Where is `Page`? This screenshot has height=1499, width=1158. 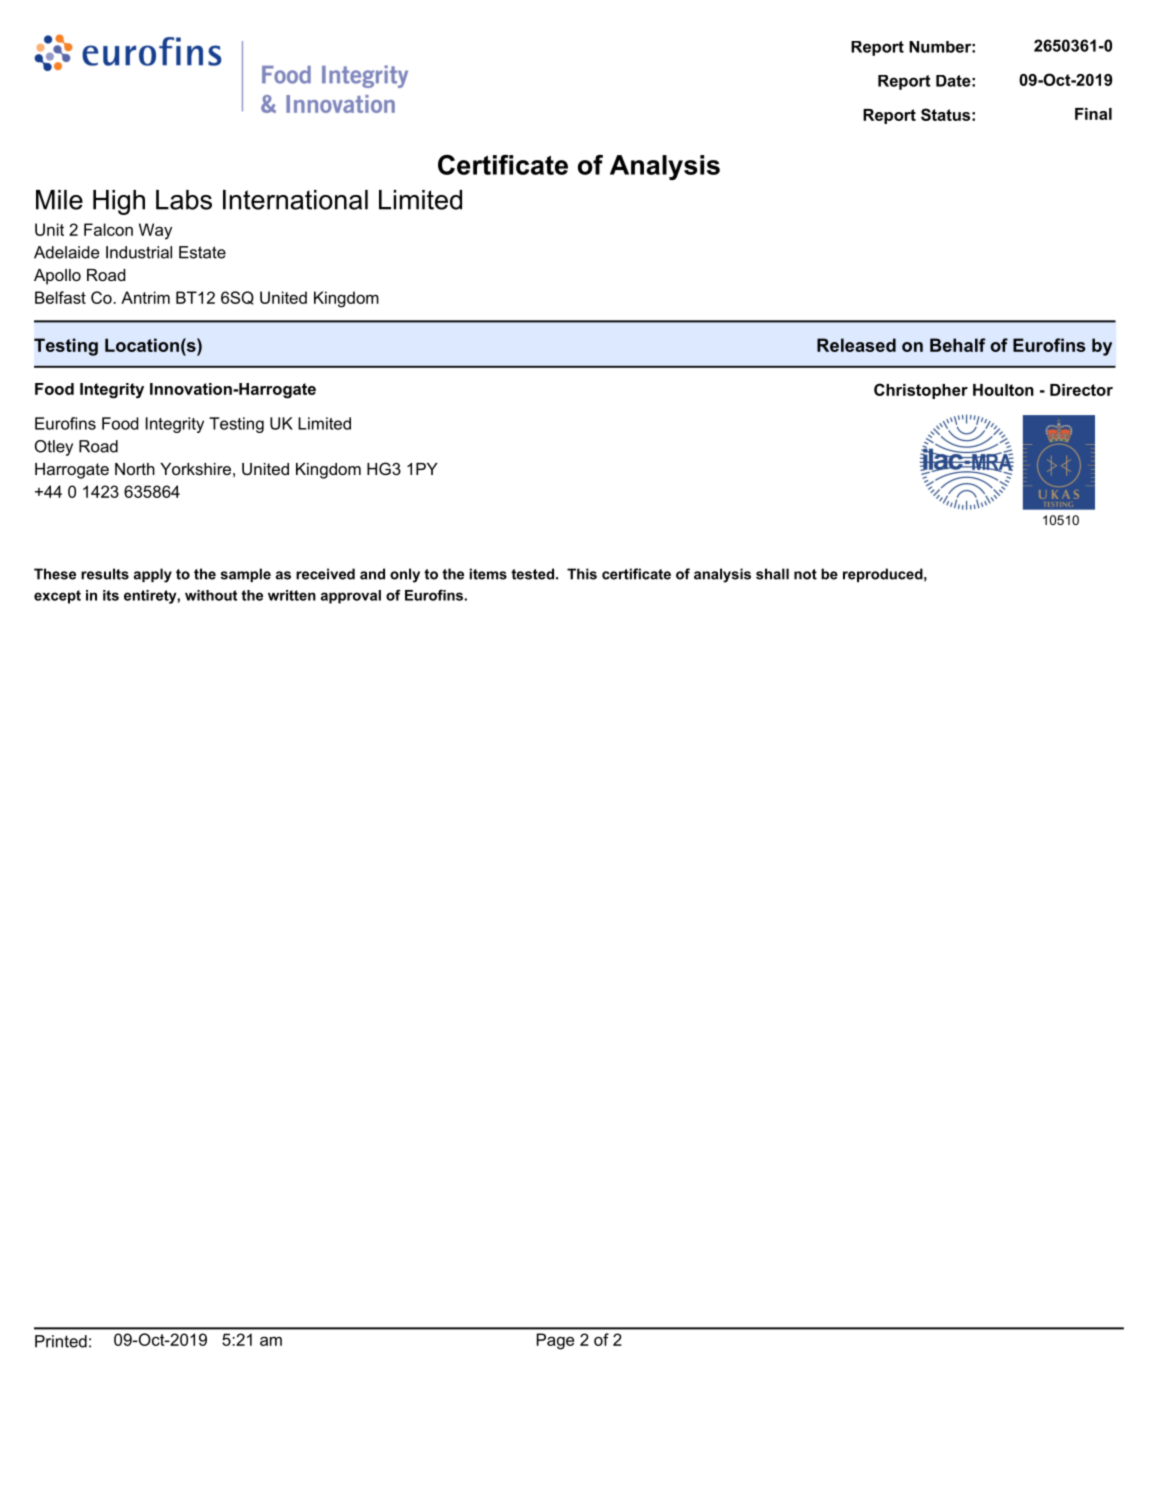
Page is located at coordinates (555, 1341).
